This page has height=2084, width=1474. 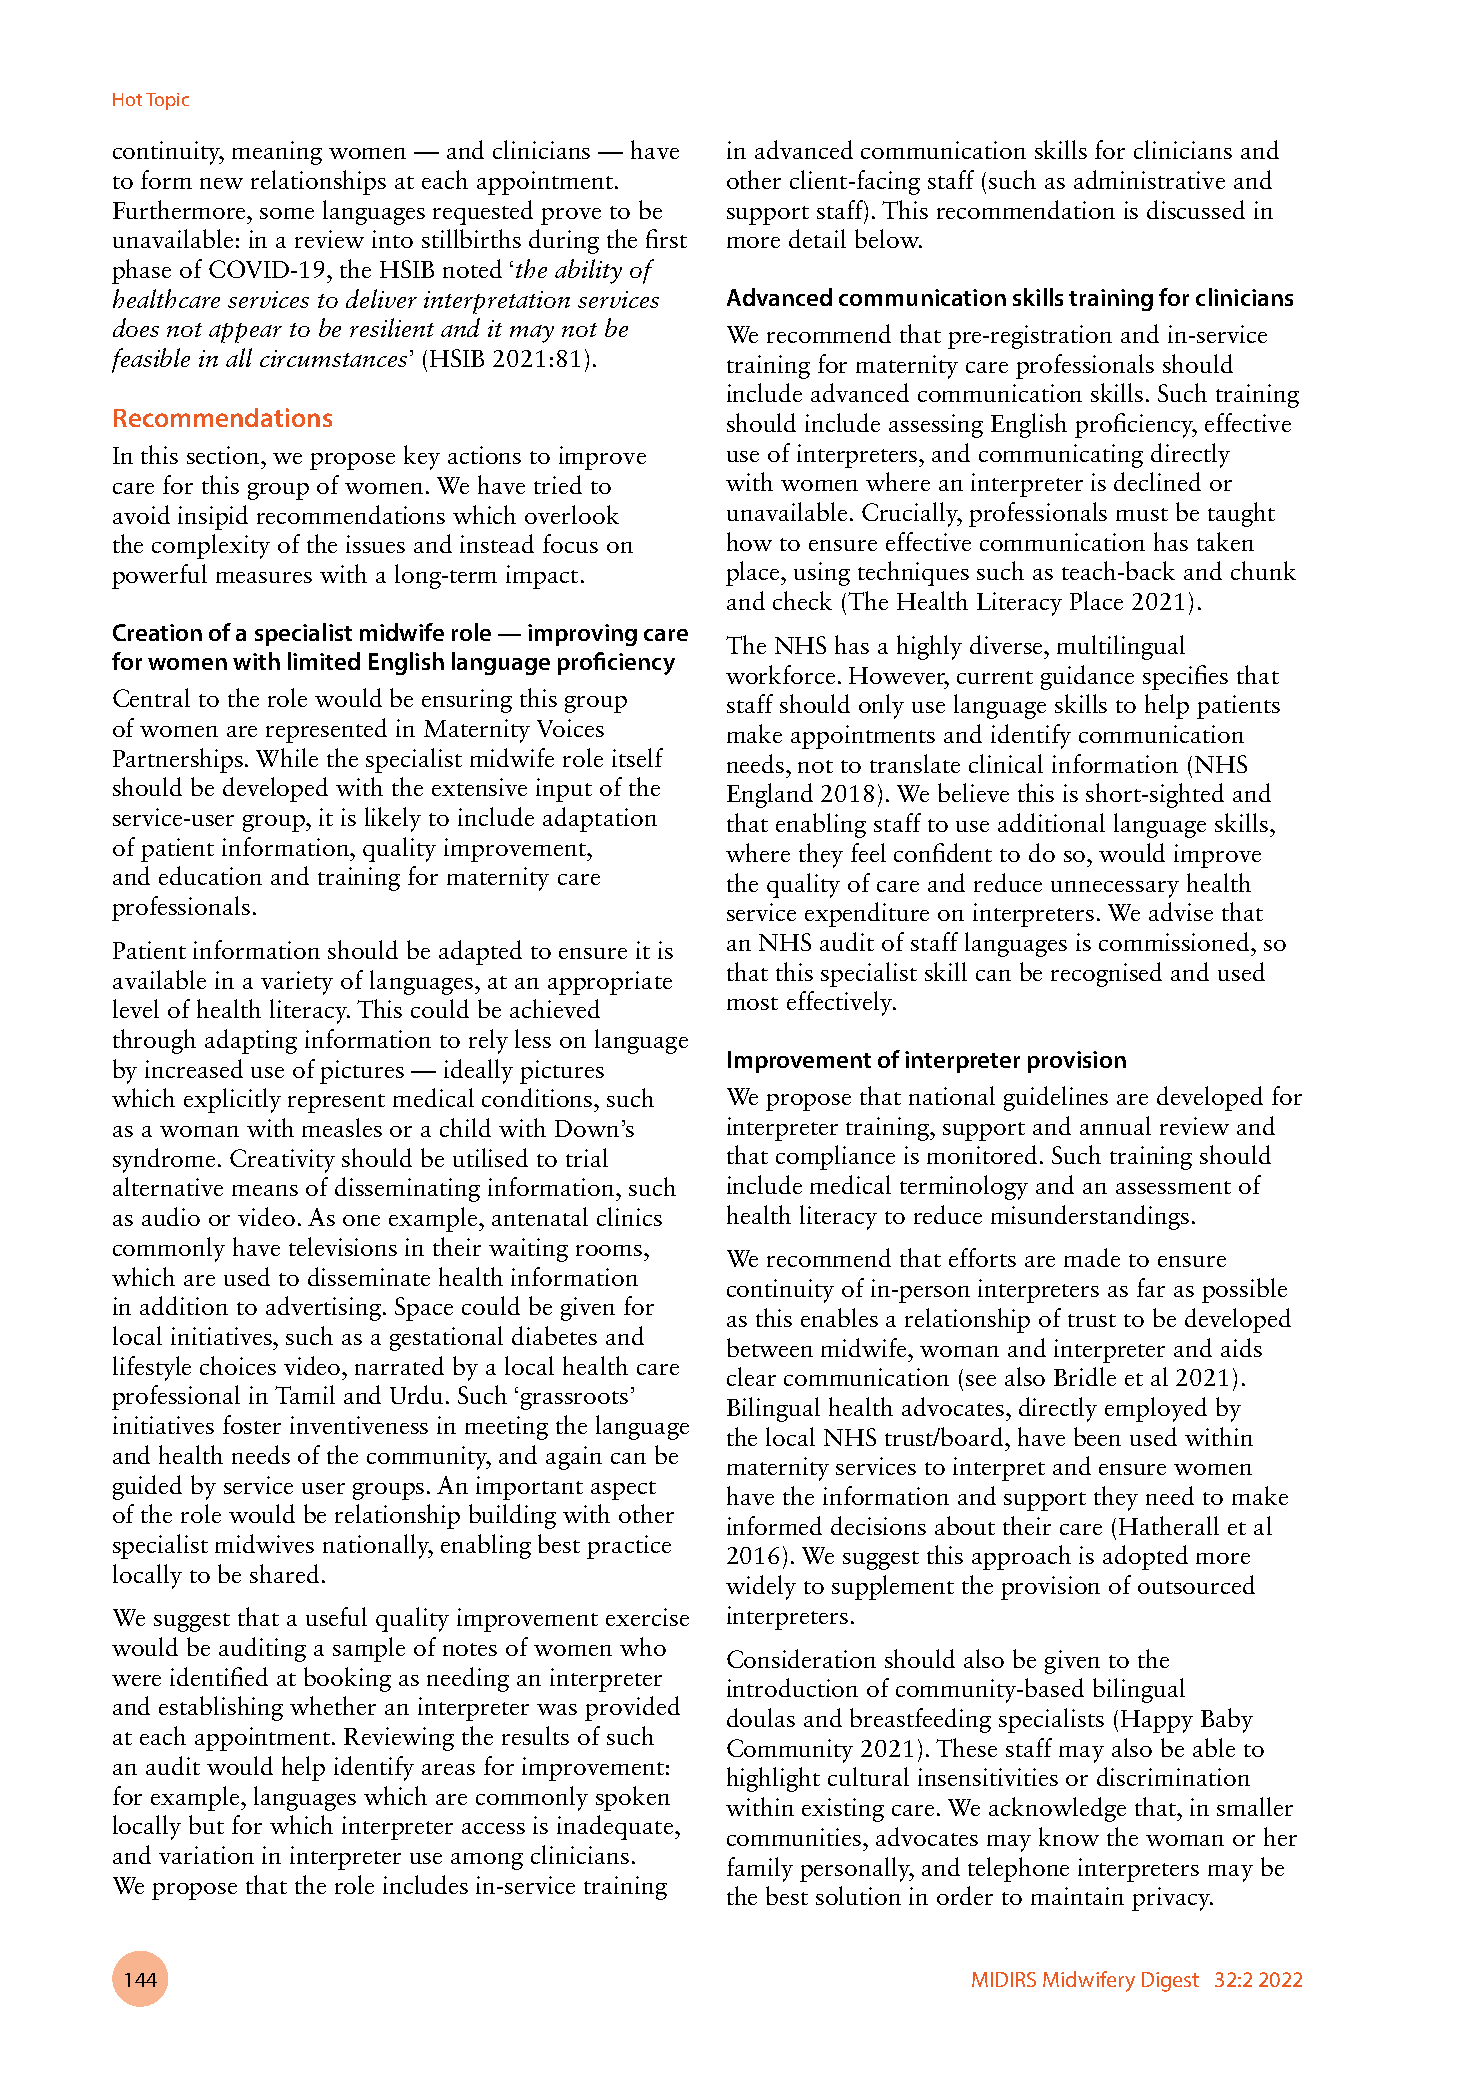 What do you see at coordinates (1149, 179) in the page?
I see `administrative` at bounding box center [1149, 179].
